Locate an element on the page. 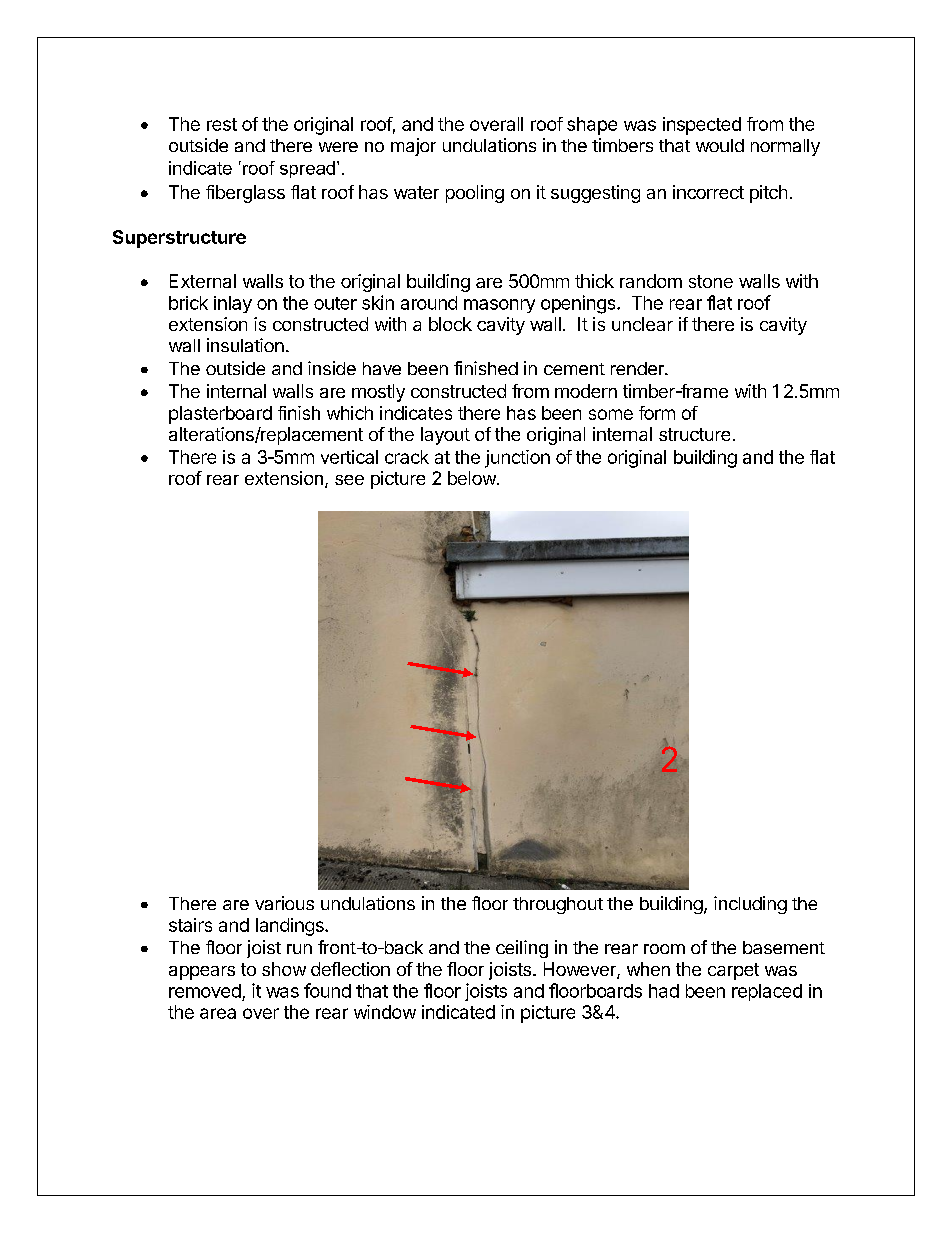  throughout is located at coordinates (558, 905).
